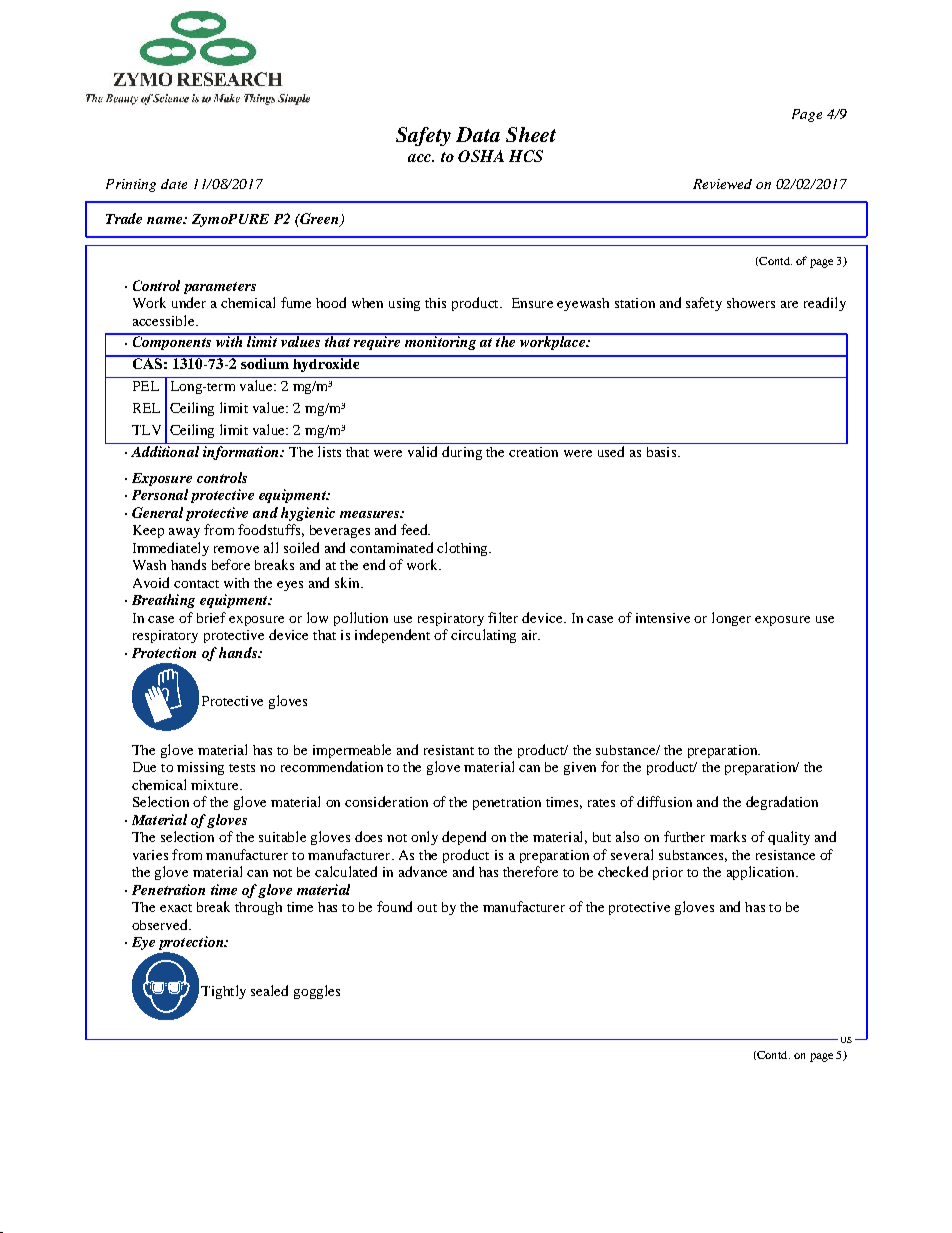 The image size is (952, 1233). I want to click on mixture, so click(216, 785).
